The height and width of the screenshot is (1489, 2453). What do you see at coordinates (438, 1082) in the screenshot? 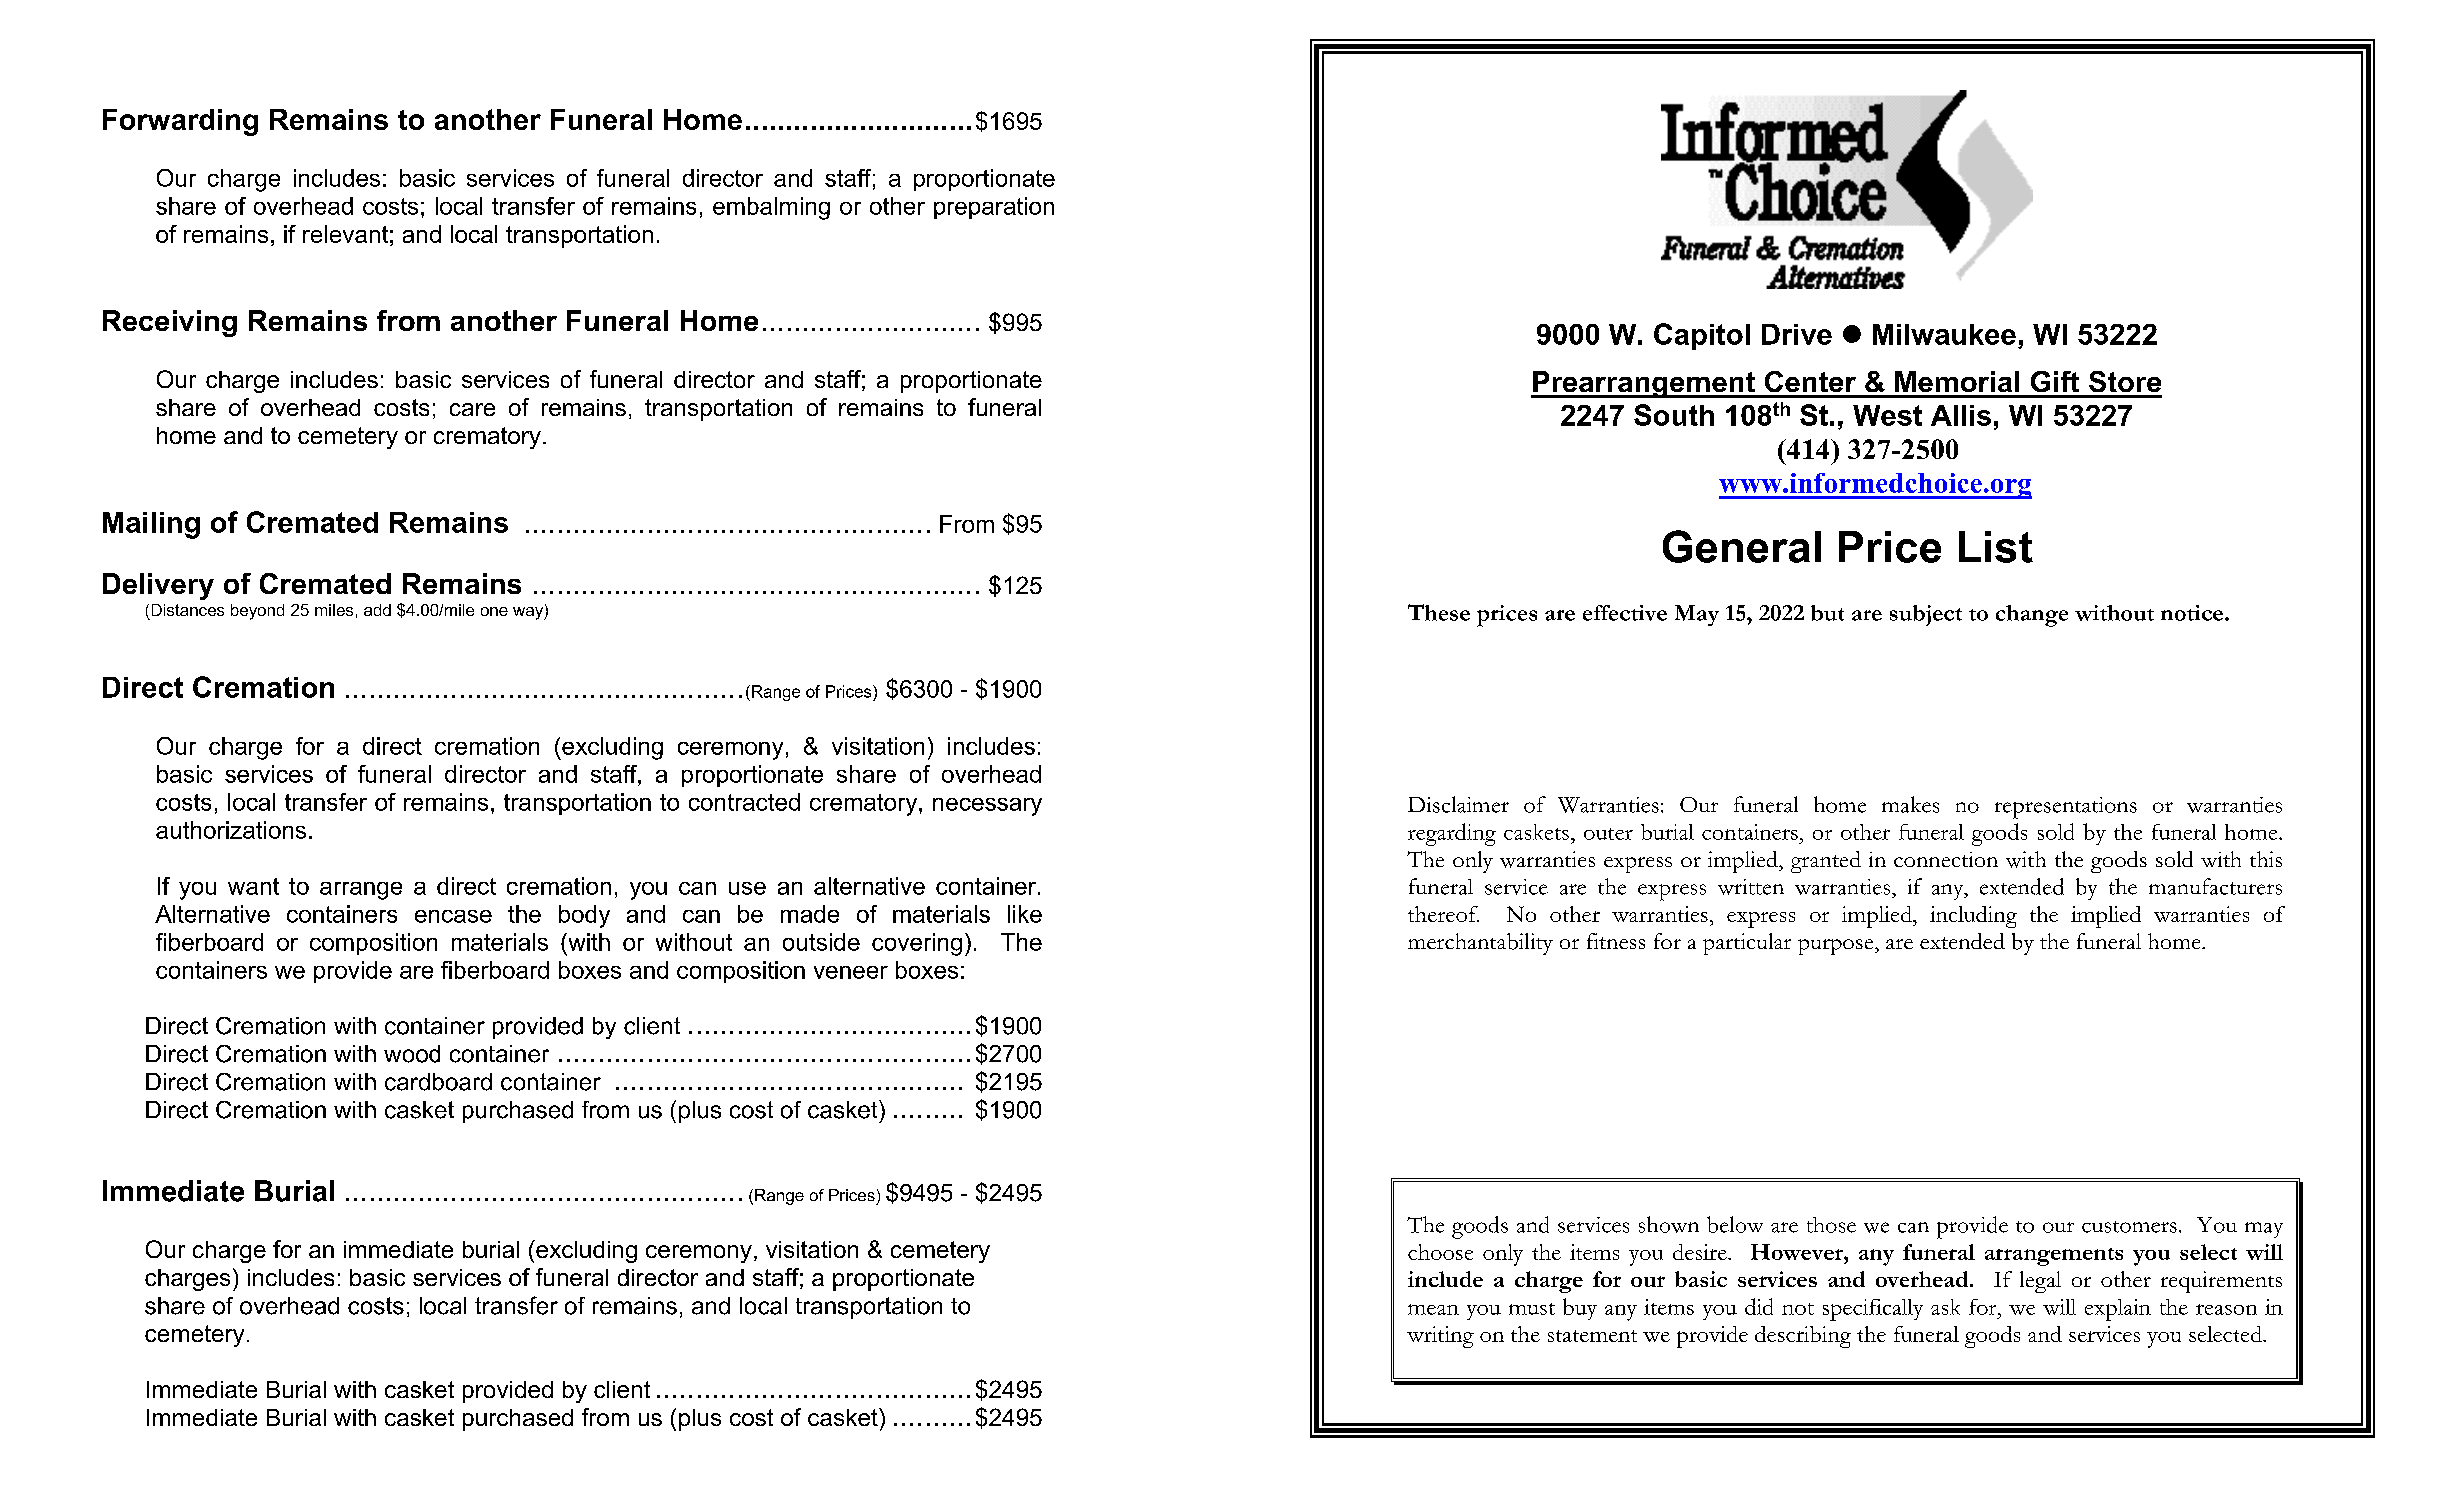
I see `cardboard` at bounding box center [438, 1082].
